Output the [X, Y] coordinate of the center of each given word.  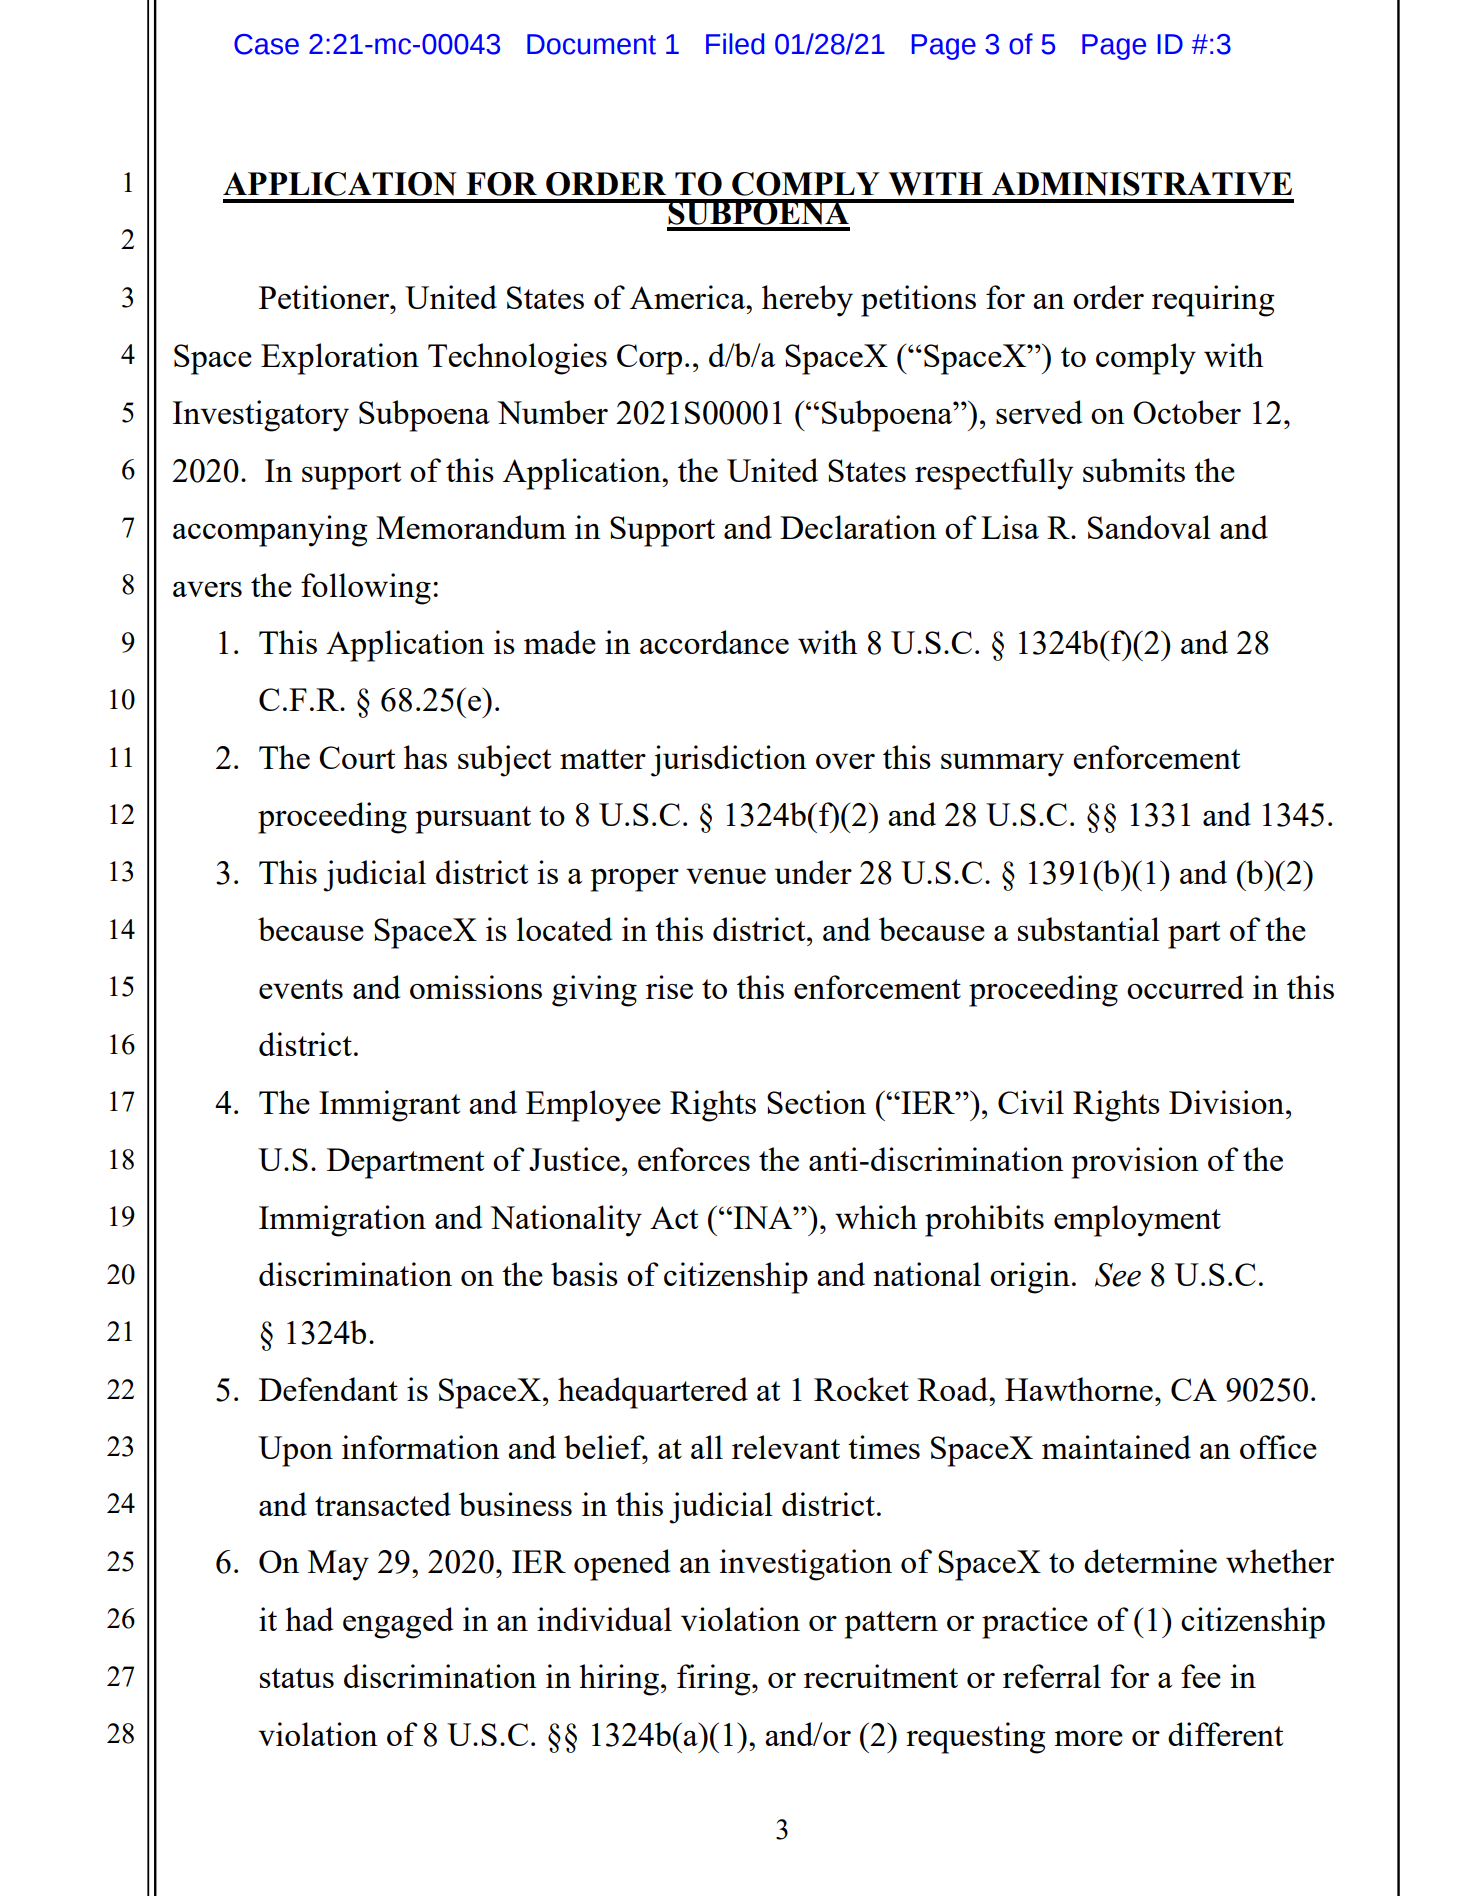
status [297, 1678]
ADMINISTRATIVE [1142, 184]
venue [726, 876]
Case [266, 44]
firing [715, 1680]
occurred [1185, 987]
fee [1201, 1676]
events [301, 989]
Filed [735, 44]
